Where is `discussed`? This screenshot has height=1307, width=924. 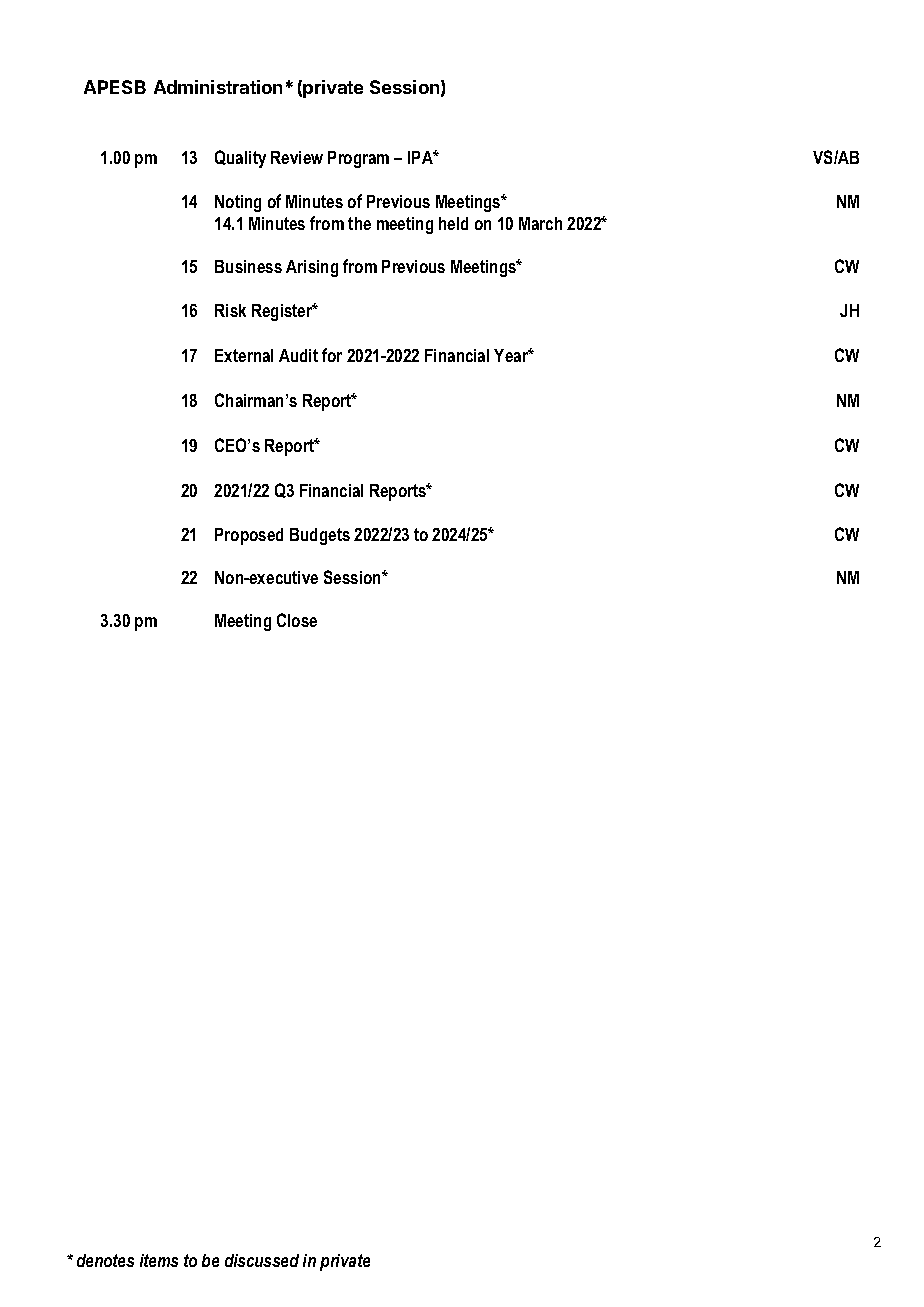 discussed is located at coordinates (262, 1260).
